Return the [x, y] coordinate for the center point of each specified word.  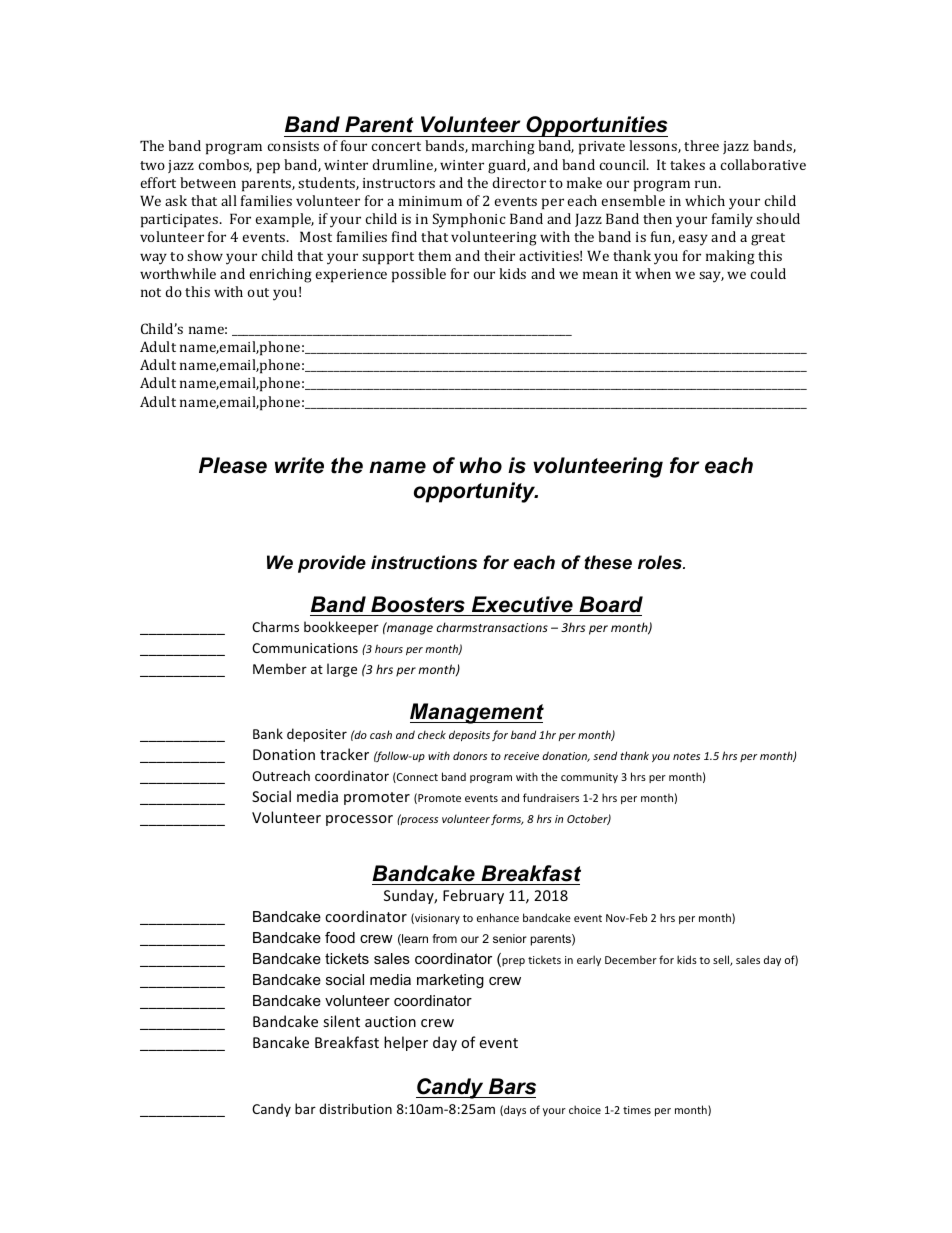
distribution [355, 1108]
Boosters [418, 604]
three [701, 145]
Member [280, 668]
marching [503, 147]
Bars [512, 1086]
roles [661, 562]
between [208, 182]
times [637, 1110]
